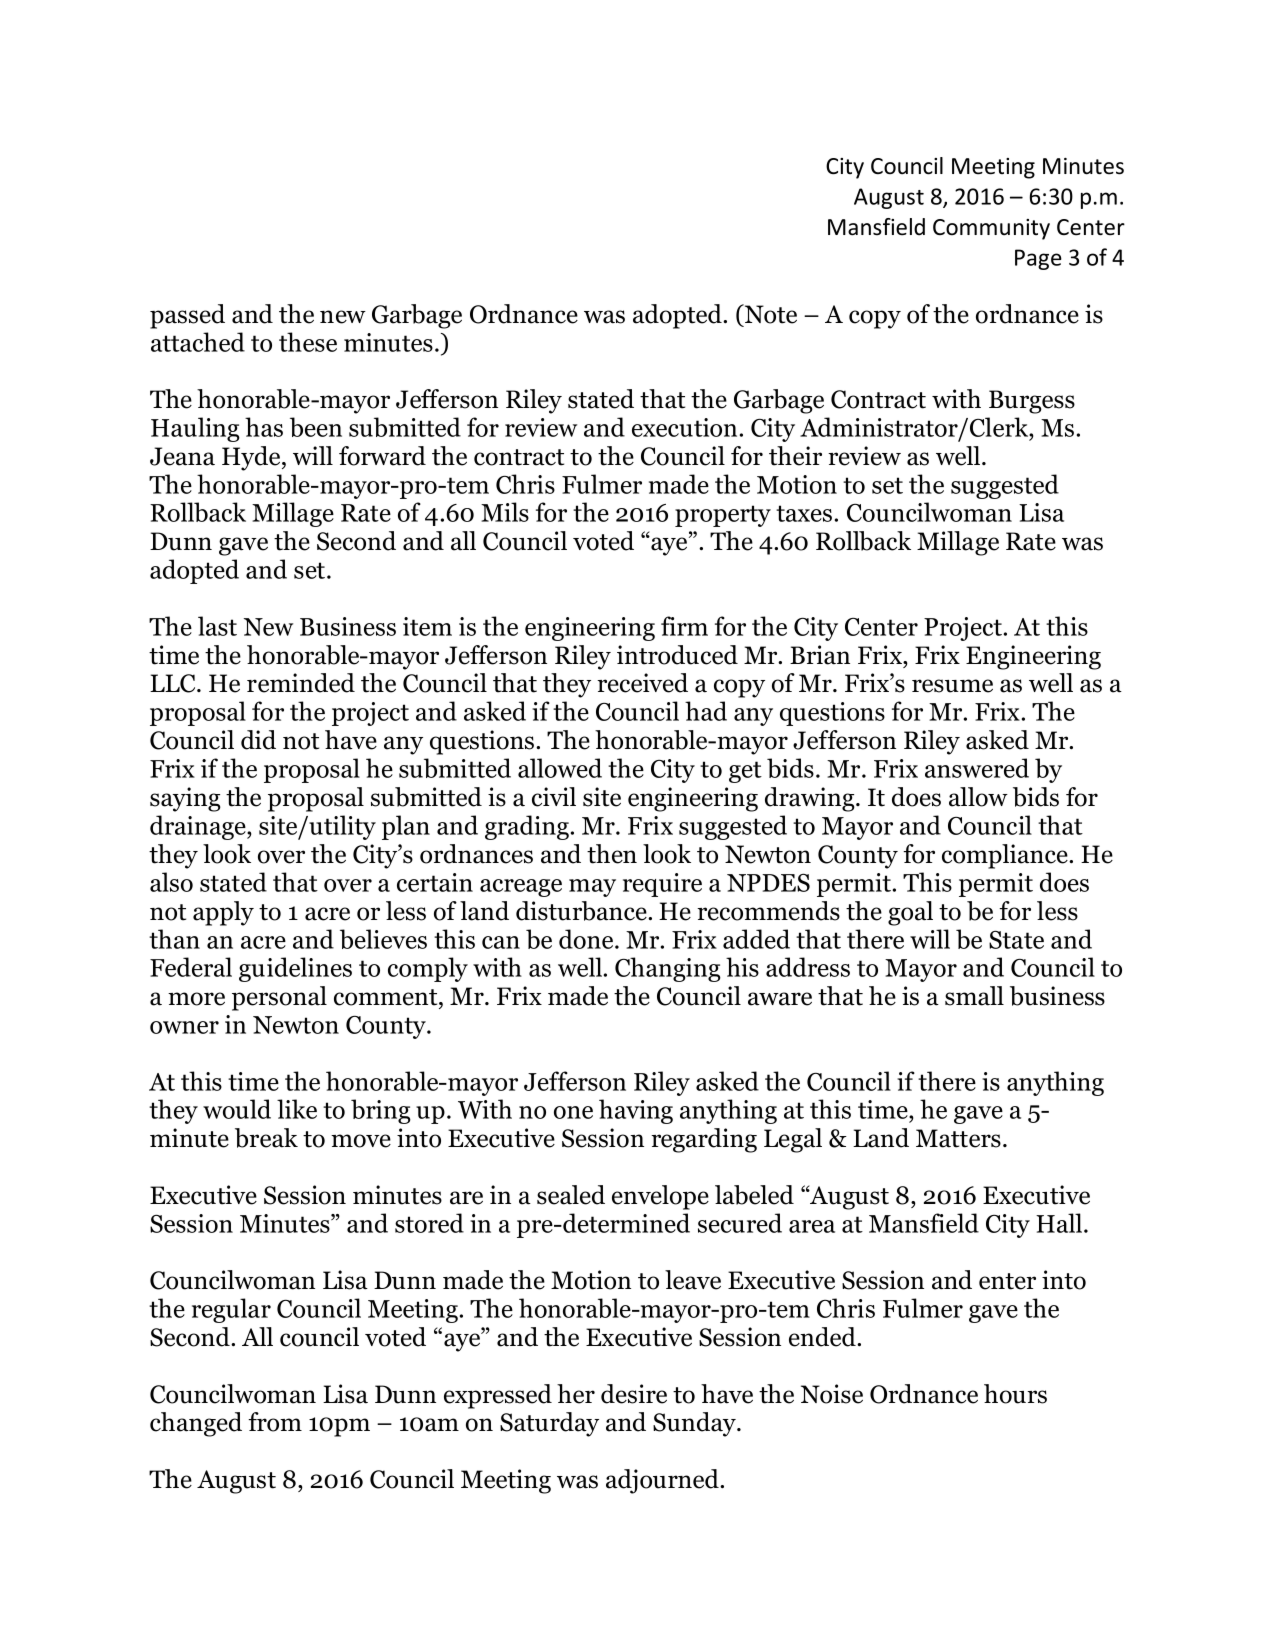  Describe the element at coordinates (723, 516) in the page. I see `property` at that location.
